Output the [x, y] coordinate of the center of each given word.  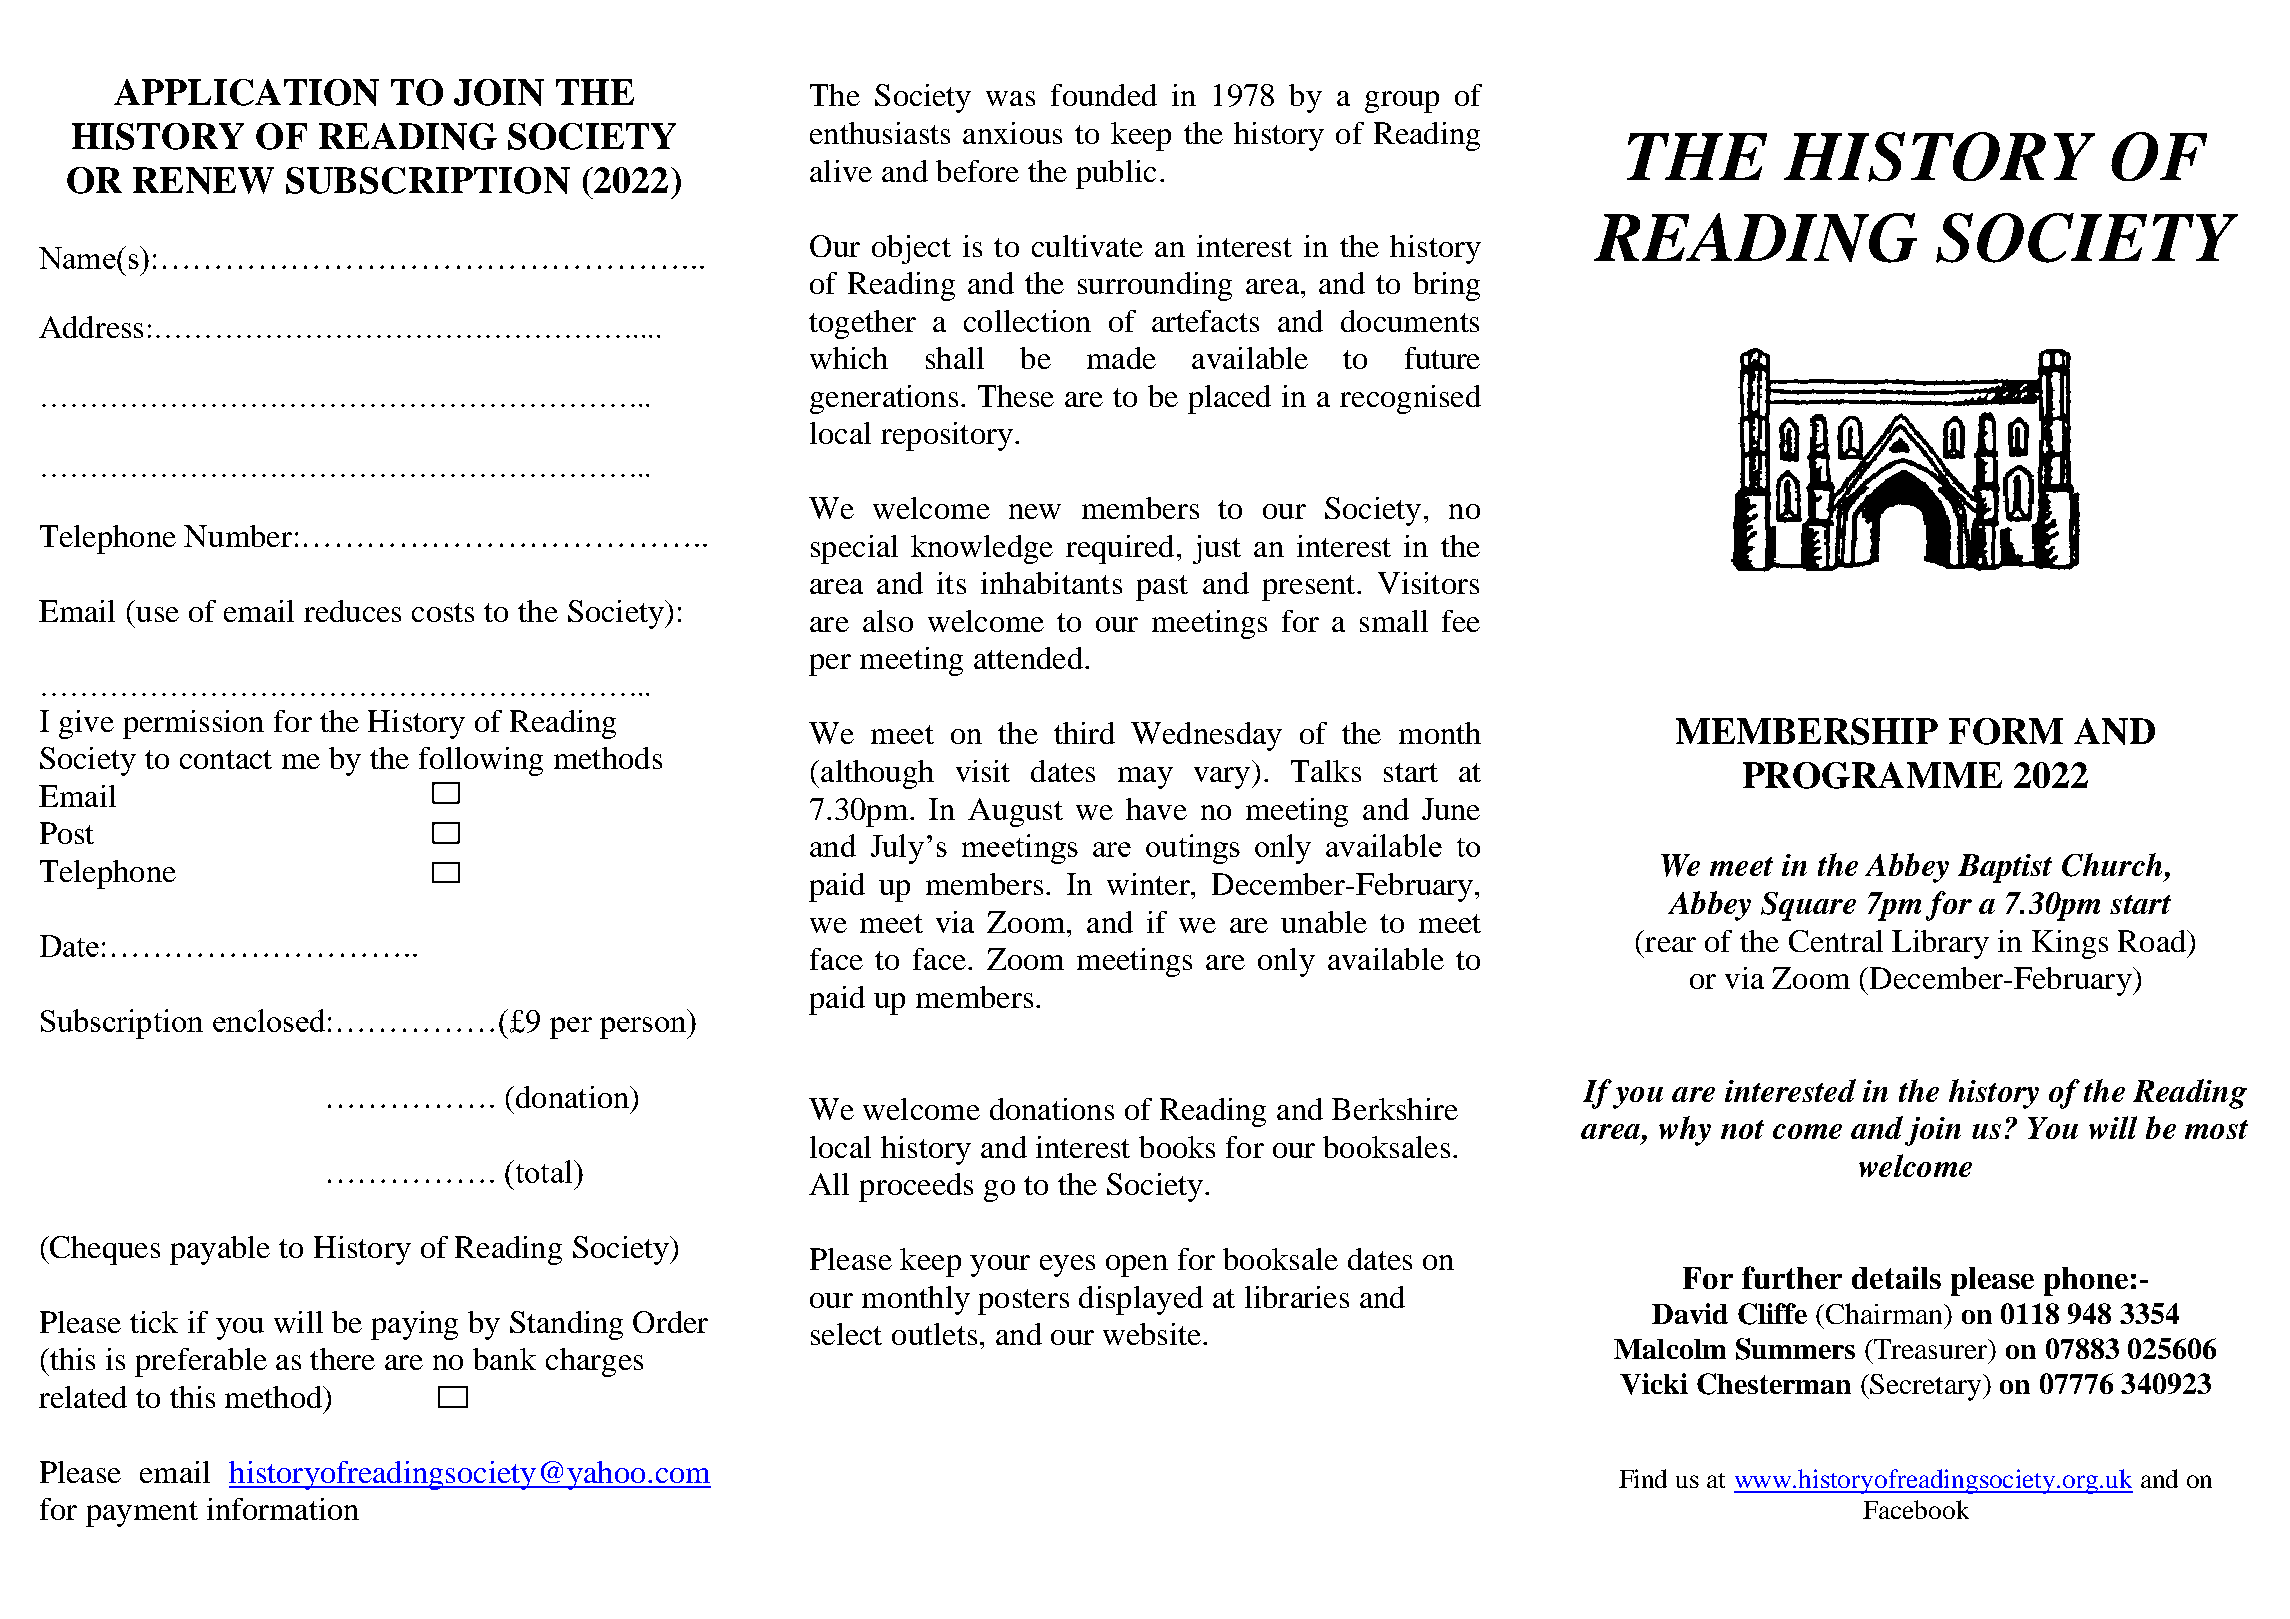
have [1156, 809]
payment [142, 1514]
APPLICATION [246, 92]
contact [226, 759]
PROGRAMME [1872, 775]
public [1116, 174]
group [1402, 102]
